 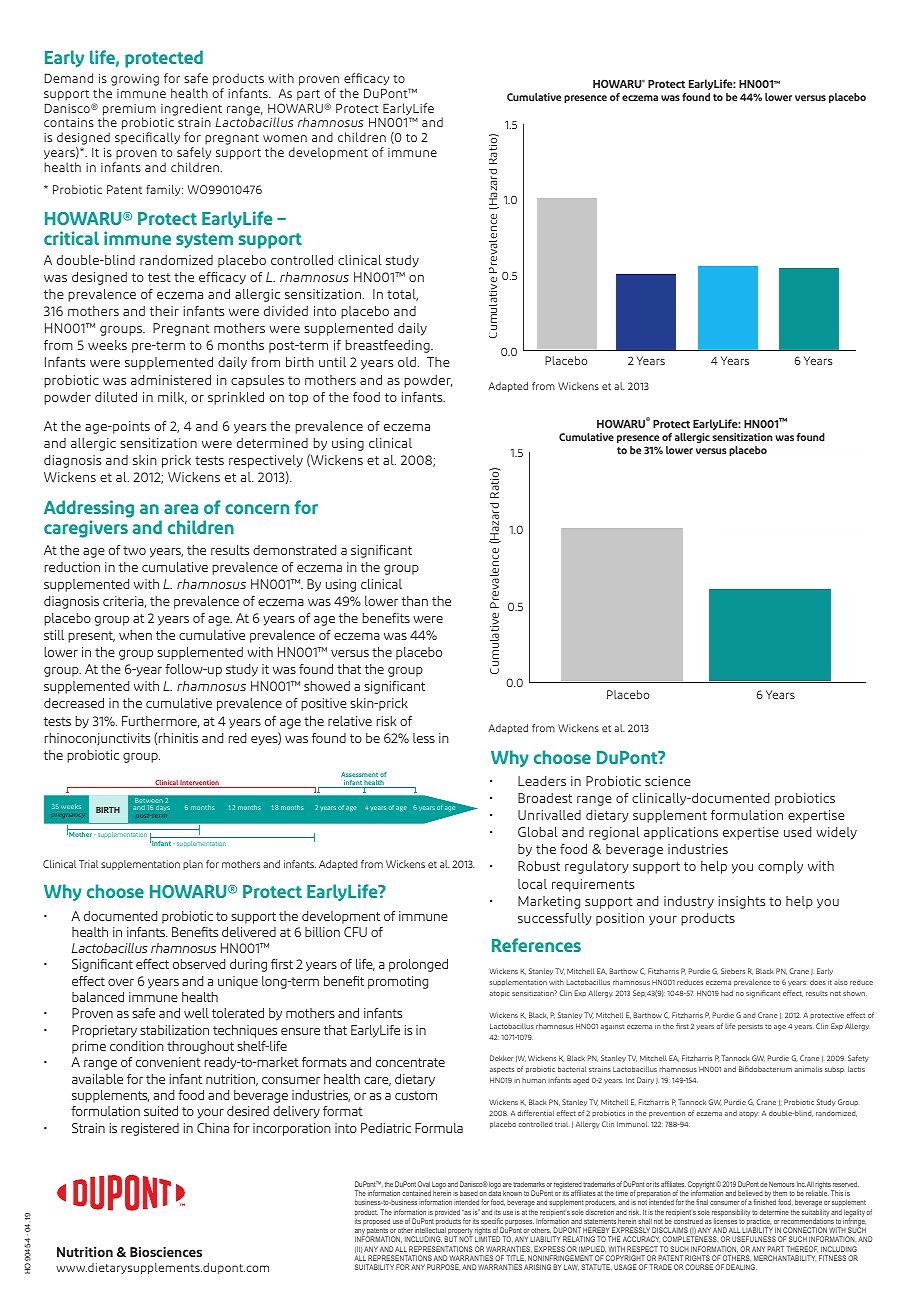 What do you see at coordinates (797, 832) in the document?
I see `used` at bounding box center [797, 832].
